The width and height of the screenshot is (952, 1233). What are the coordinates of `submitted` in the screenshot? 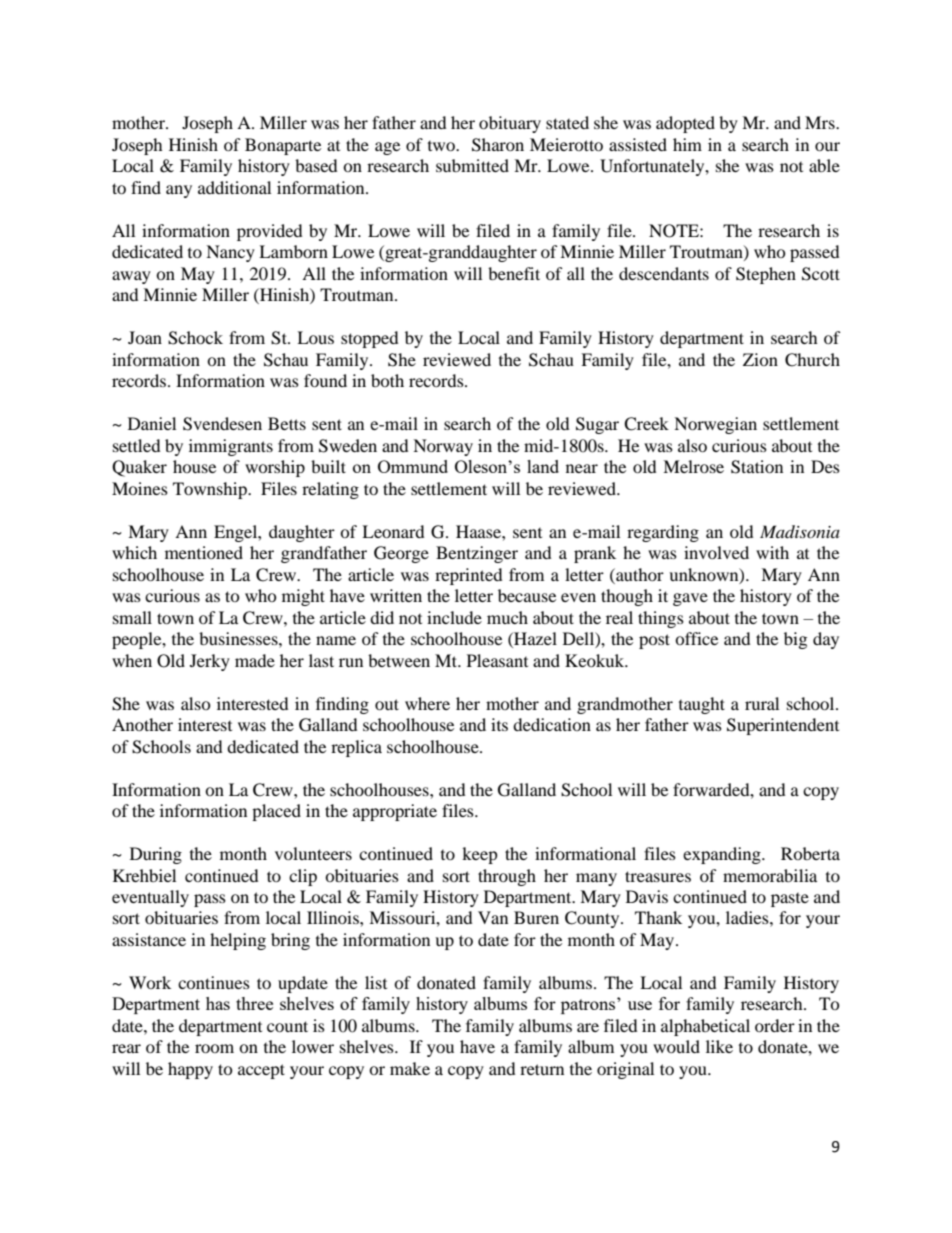 It's located at (472, 165).
